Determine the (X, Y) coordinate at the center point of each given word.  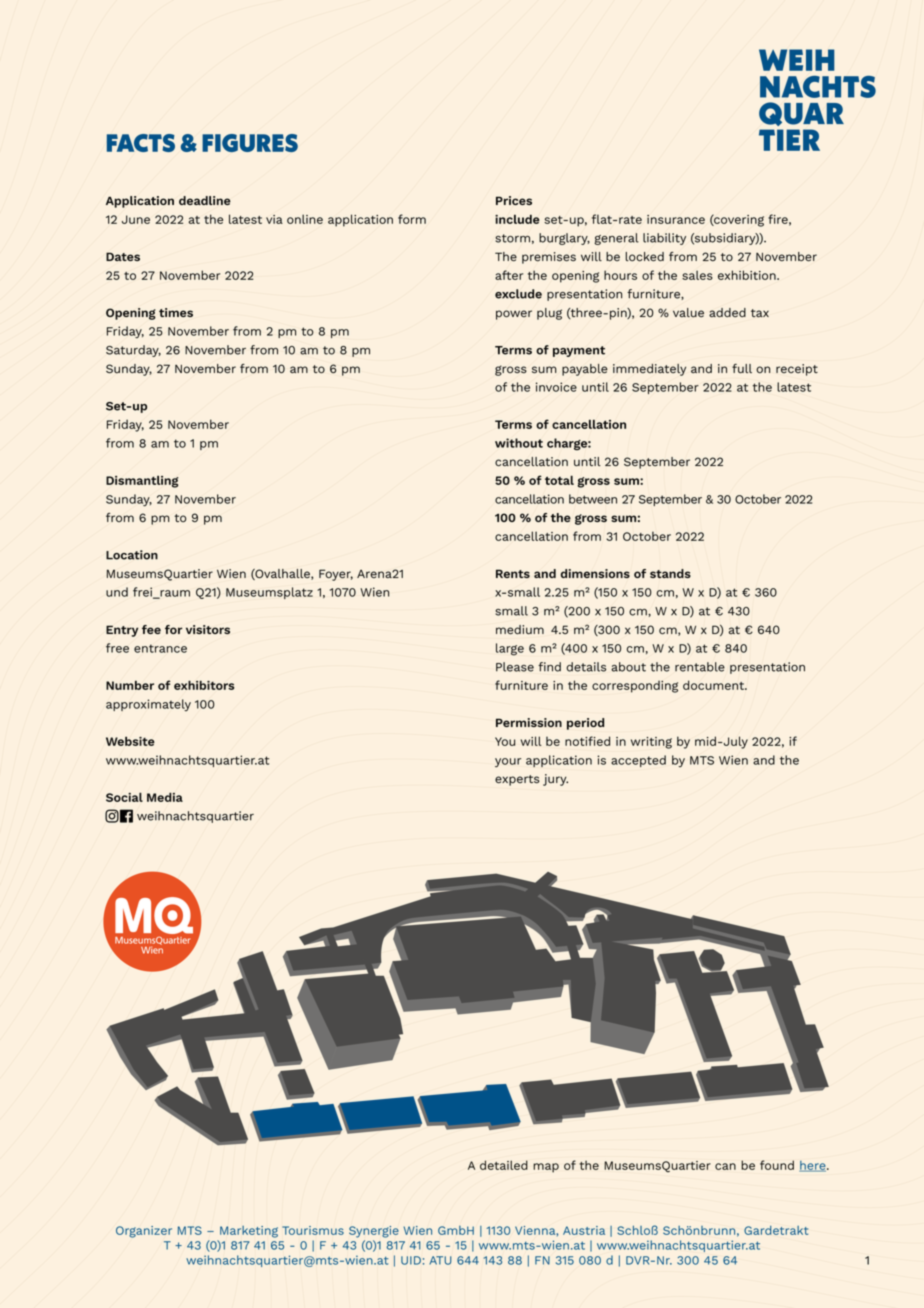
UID (411, 1260)
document (714, 685)
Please (515, 667)
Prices (514, 200)
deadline (205, 200)
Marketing (249, 1232)
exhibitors (204, 685)
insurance (676, 219)
